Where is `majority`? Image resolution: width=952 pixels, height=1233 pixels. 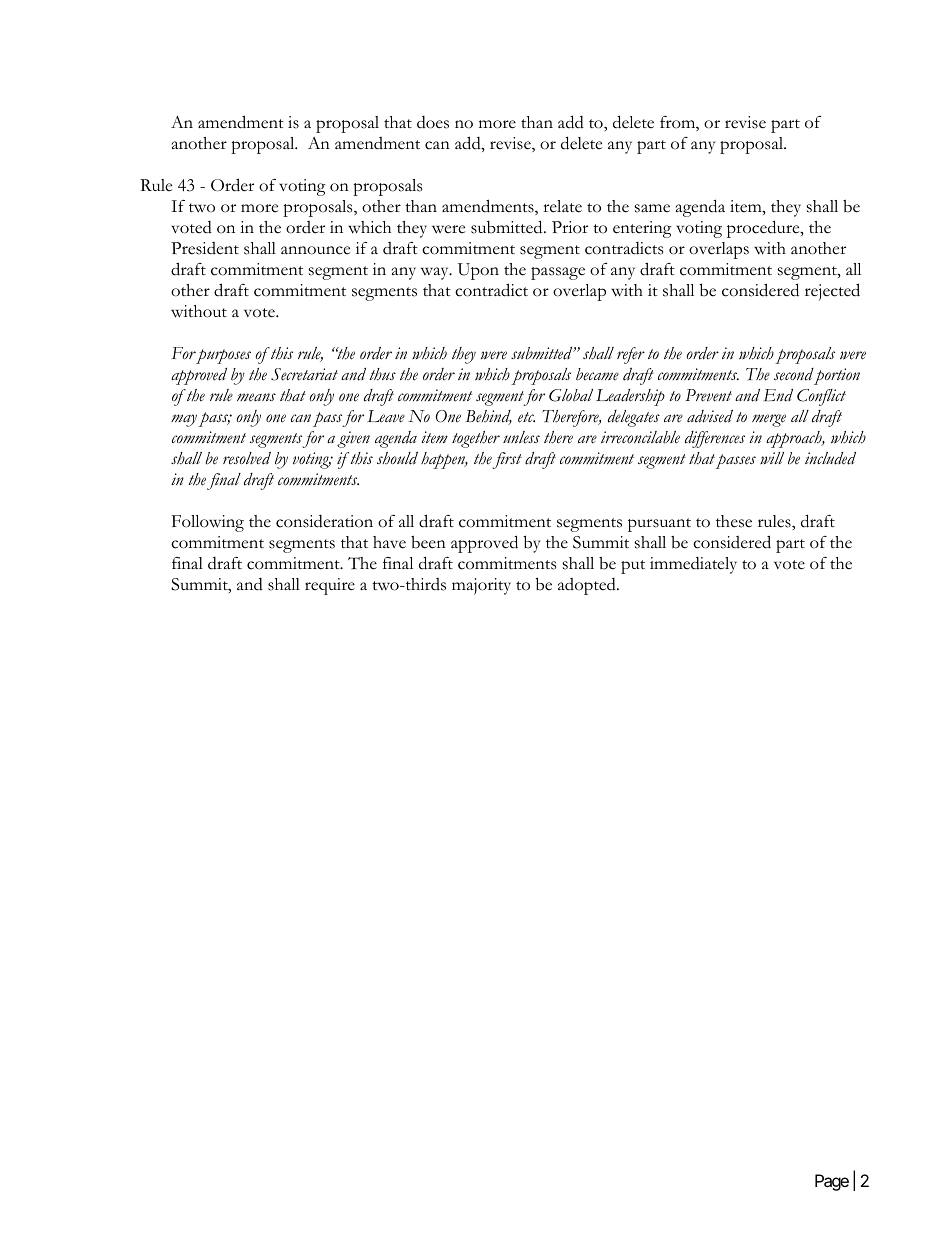
majority is located at coordinates (481, 586).
